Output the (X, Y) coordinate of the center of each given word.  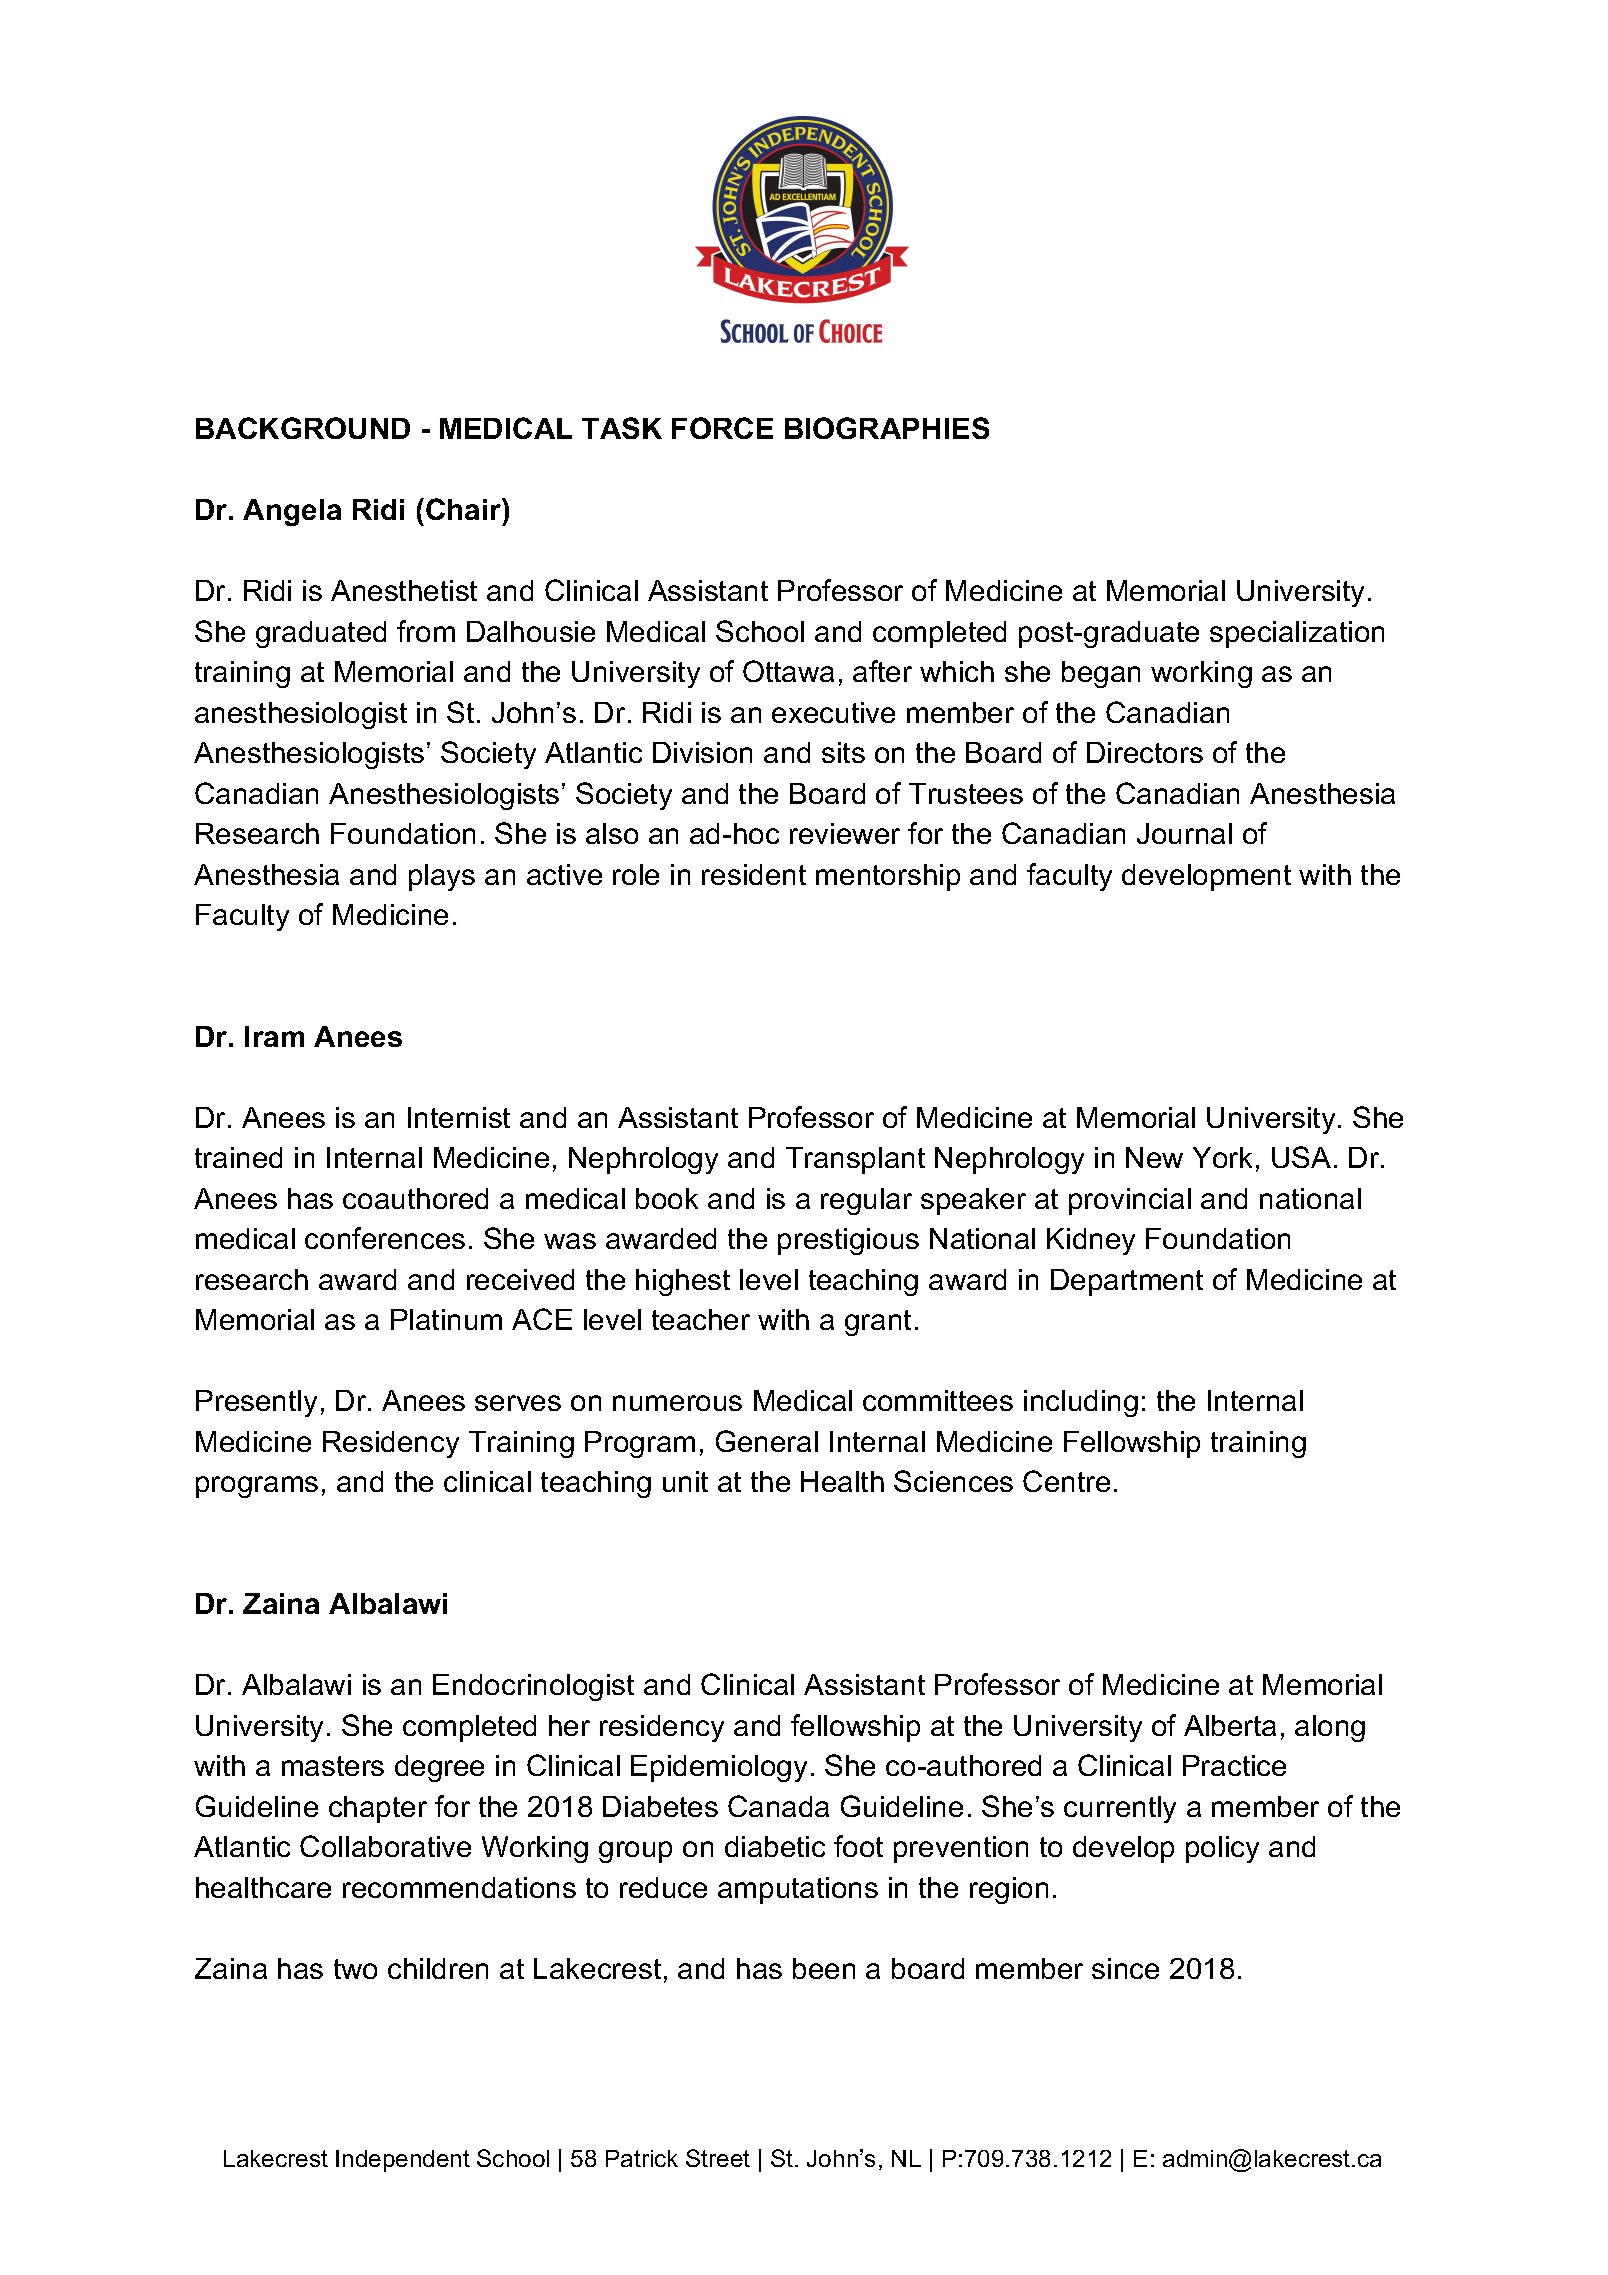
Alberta (1230, 1725)
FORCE (722, 428)
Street (718, 2158)
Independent (403, 2161)
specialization (1297, 634)
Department (1127, 1282)
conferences (385, 1238)
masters (333, 1766)
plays (442, 877)
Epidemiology (719, 1768)
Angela (292, 512)
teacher (701, 1319)
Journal (1184, 833)
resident (754, 874)
